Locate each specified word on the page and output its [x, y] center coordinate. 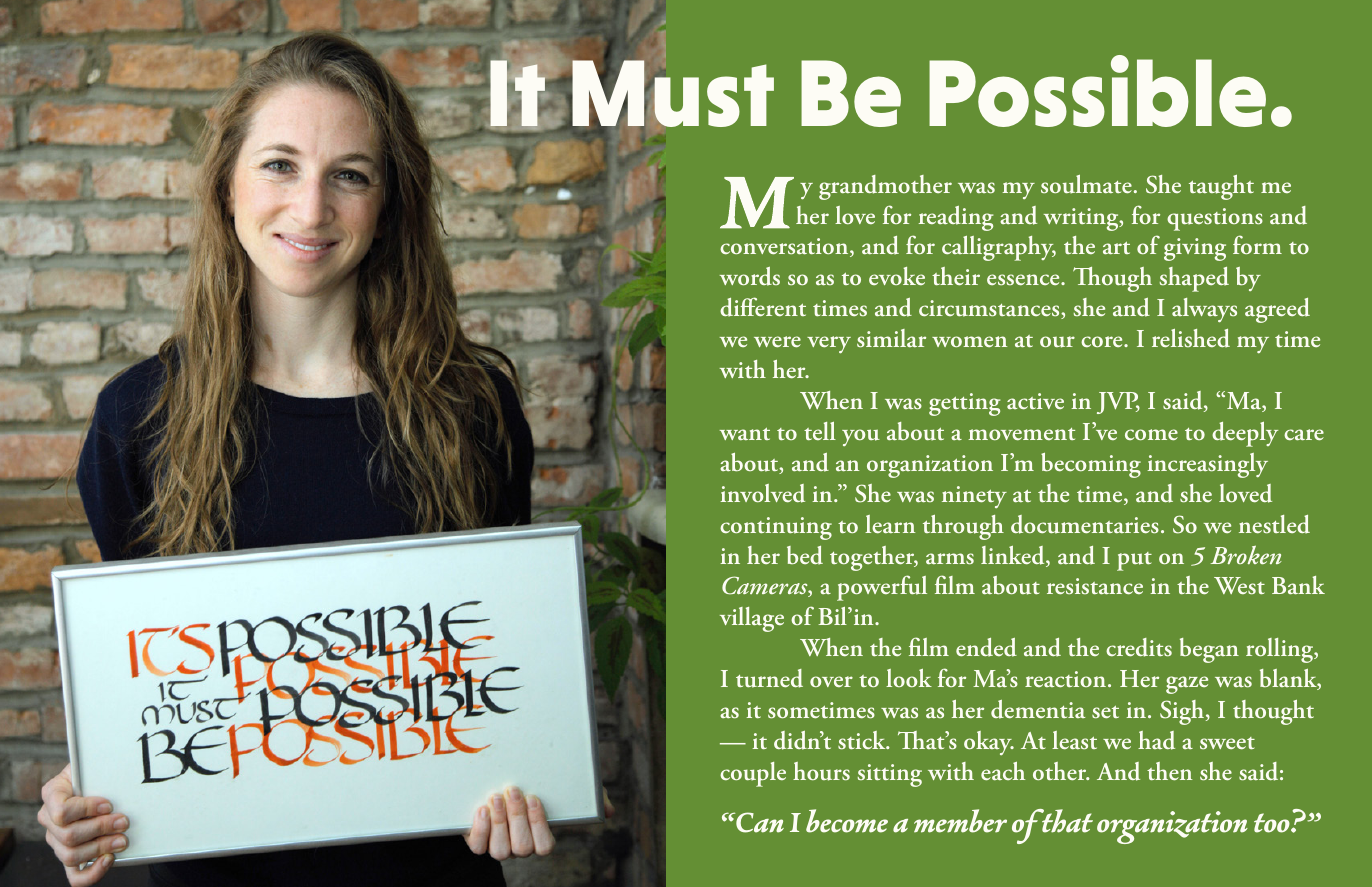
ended [986, 647]
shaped [1194, 279]
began [1209, 650]
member [960, 821]
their [956, 276]
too [1273, 823]
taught [1221, 187]
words [750, 276]
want [745, 433]
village [752, 619]
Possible [1097, 91]
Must [673, 92]
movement [1021, 434]
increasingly [1207, 465]
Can [759, 822]
